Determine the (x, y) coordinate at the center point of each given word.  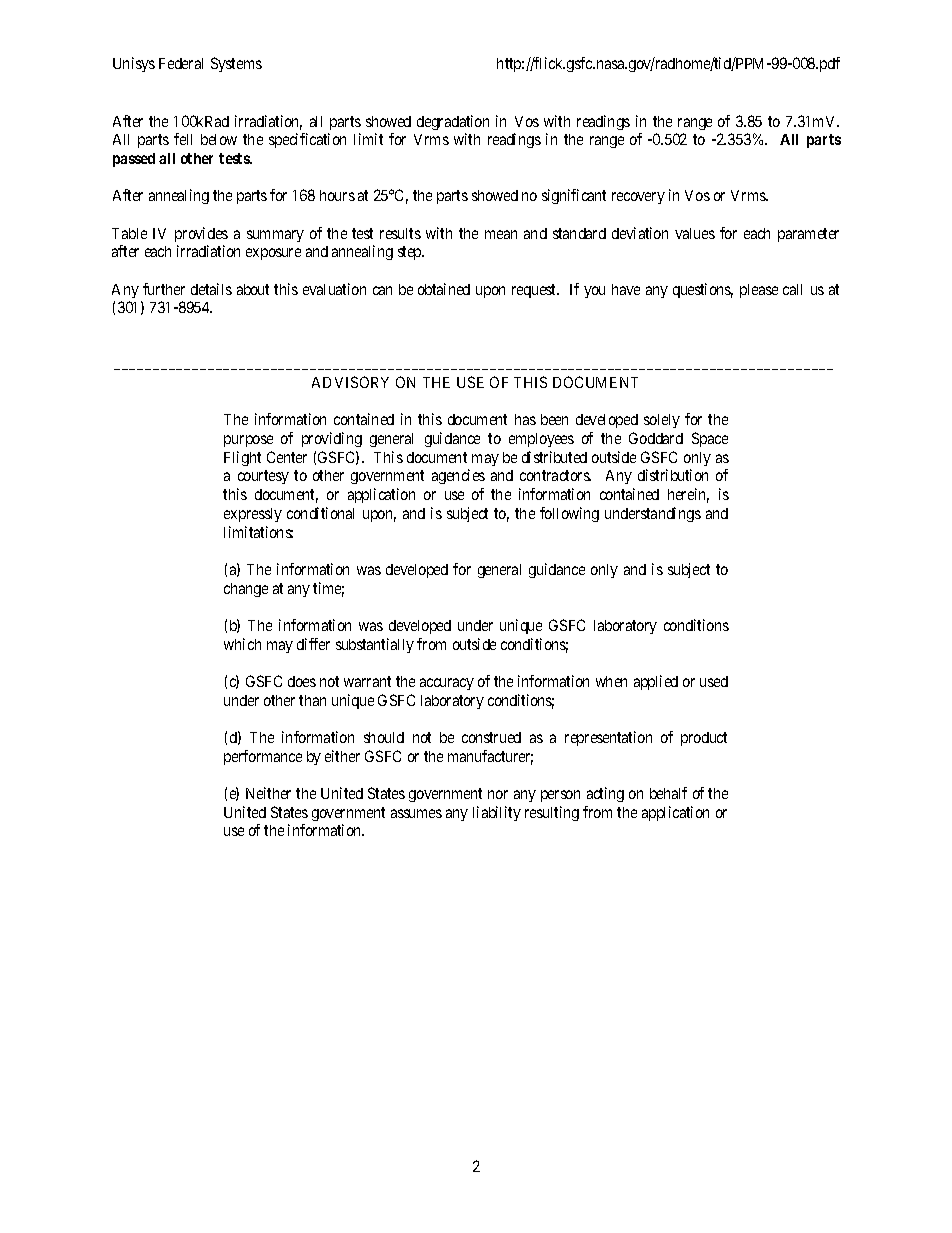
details (211, 289)
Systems (236, 64)
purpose (248, 441)
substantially (375, 645)
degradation (453, 122)
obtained (444, 289)
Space (710, 439)
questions (703, 290)
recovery (638, 198)
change (246, 590)
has (525, 419)
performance (263, 757)
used (714, 681)
